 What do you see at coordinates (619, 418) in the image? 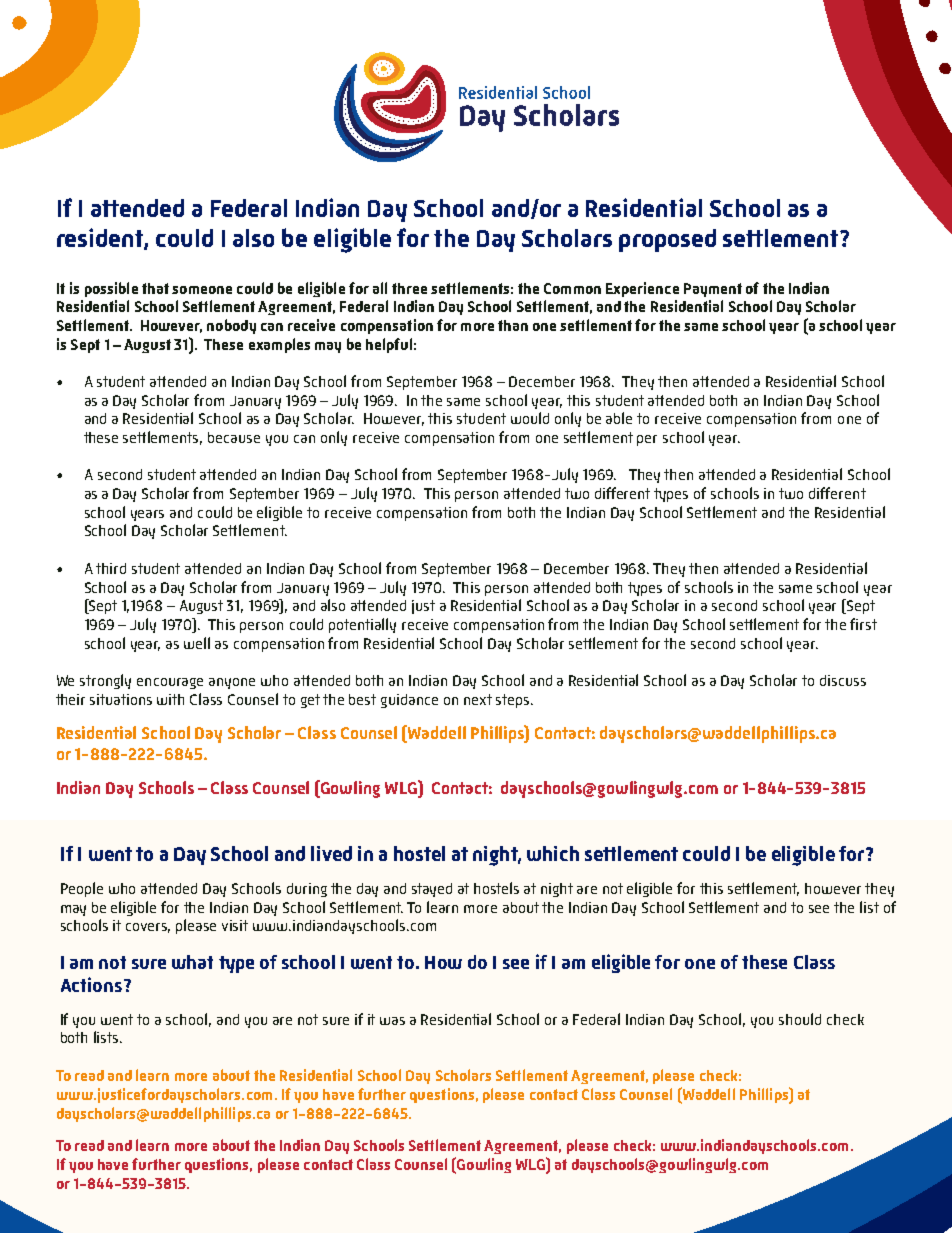
I see `able` at bounding box center [619, 418].
